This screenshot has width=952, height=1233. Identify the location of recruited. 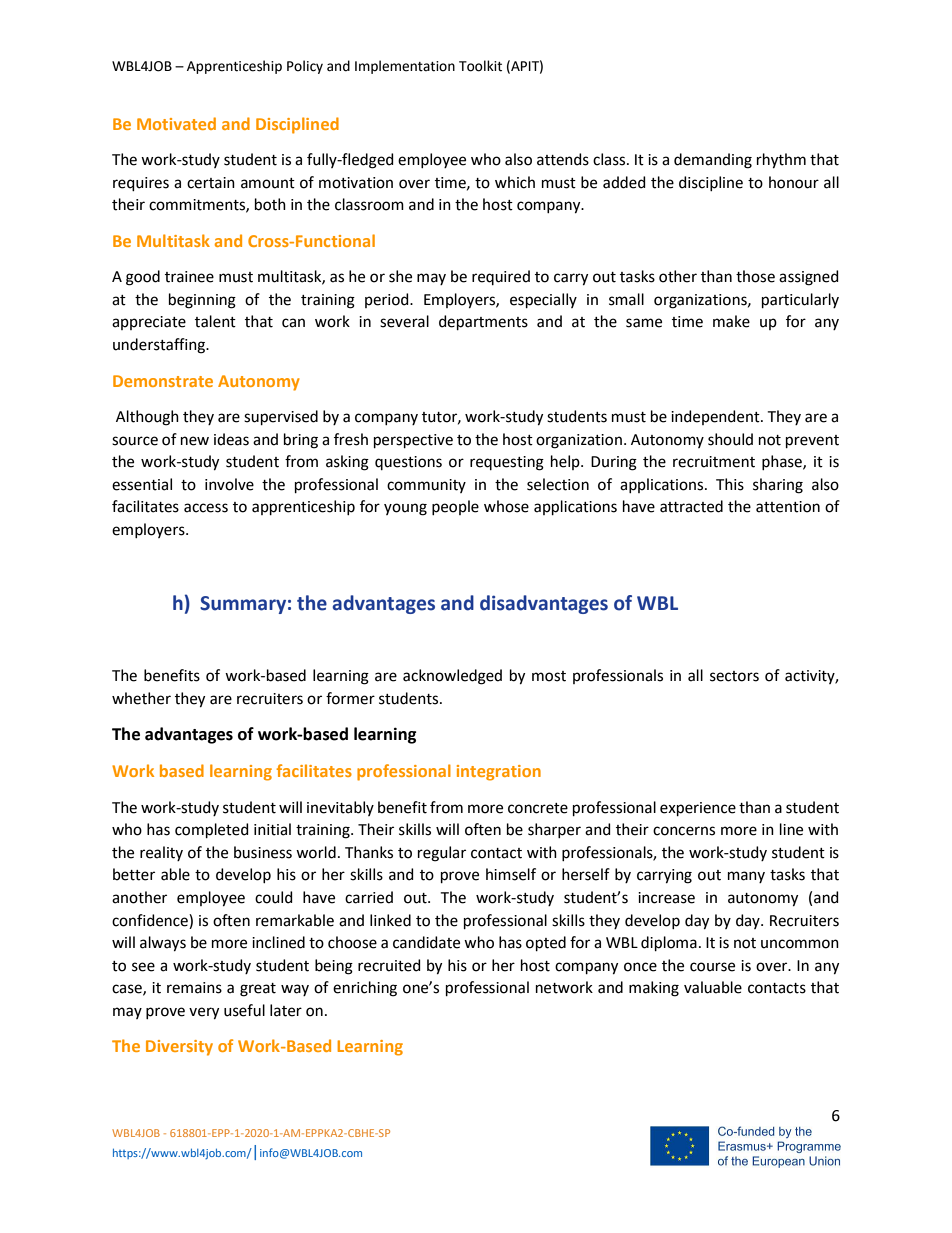
(389, 965).
